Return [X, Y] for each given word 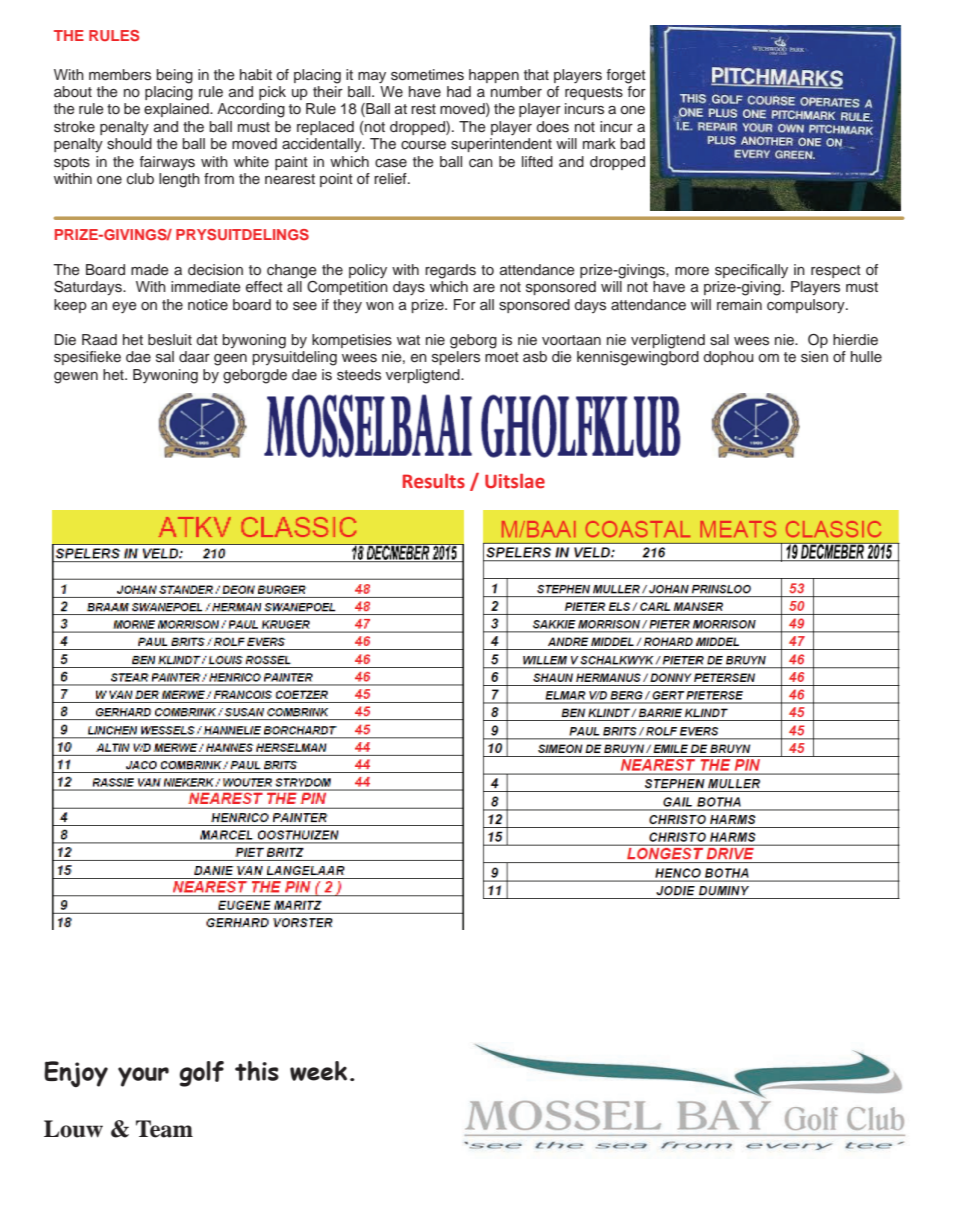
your [143, 1077]
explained [177, 110]
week [318, 1071]
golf [202, 1074]
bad [632, 143]
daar [194, 356]
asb [535, 357]
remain [739, 304]
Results [434, 481]
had [459, 91]
